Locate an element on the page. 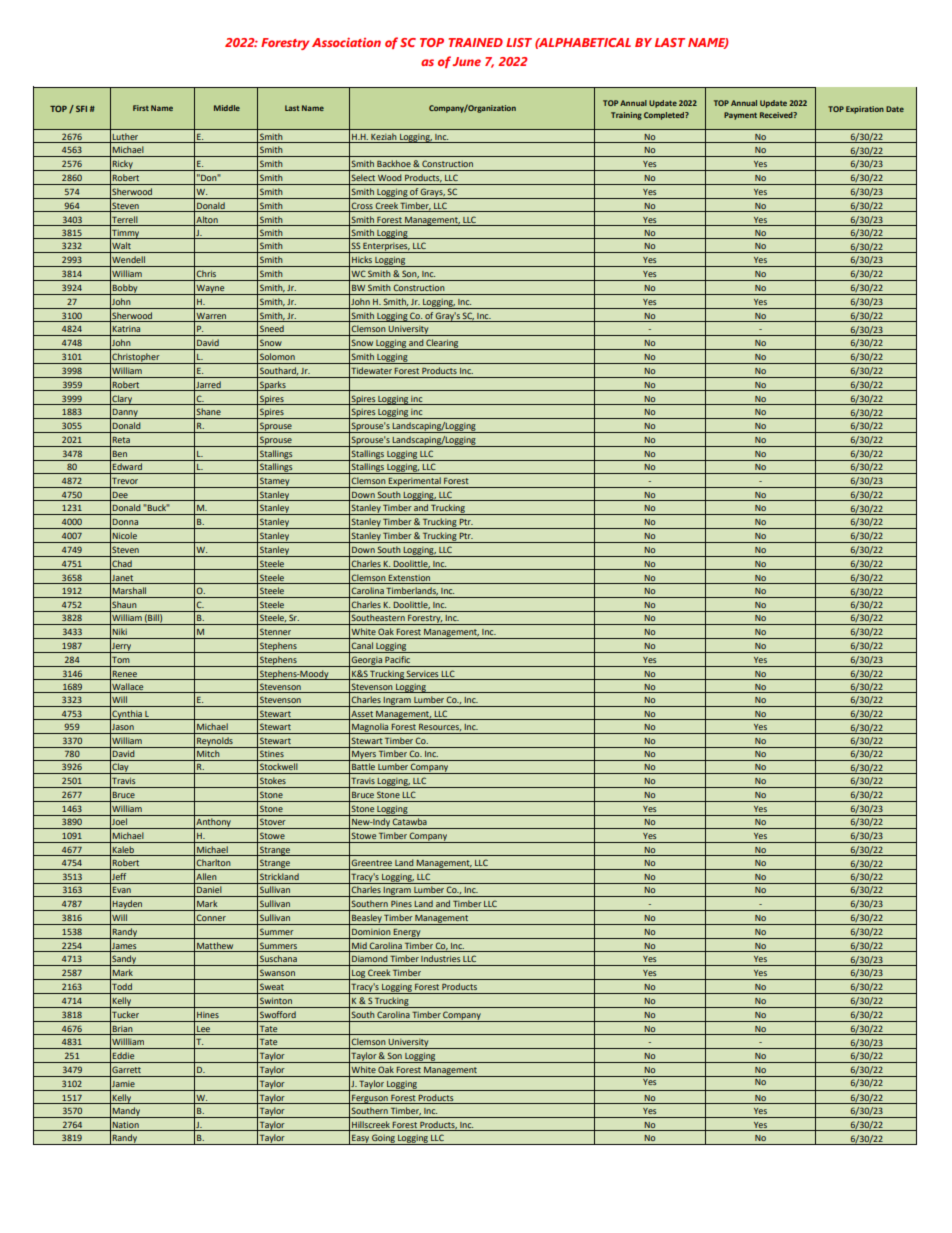  Beasley is located at coordinates (367, 919).
